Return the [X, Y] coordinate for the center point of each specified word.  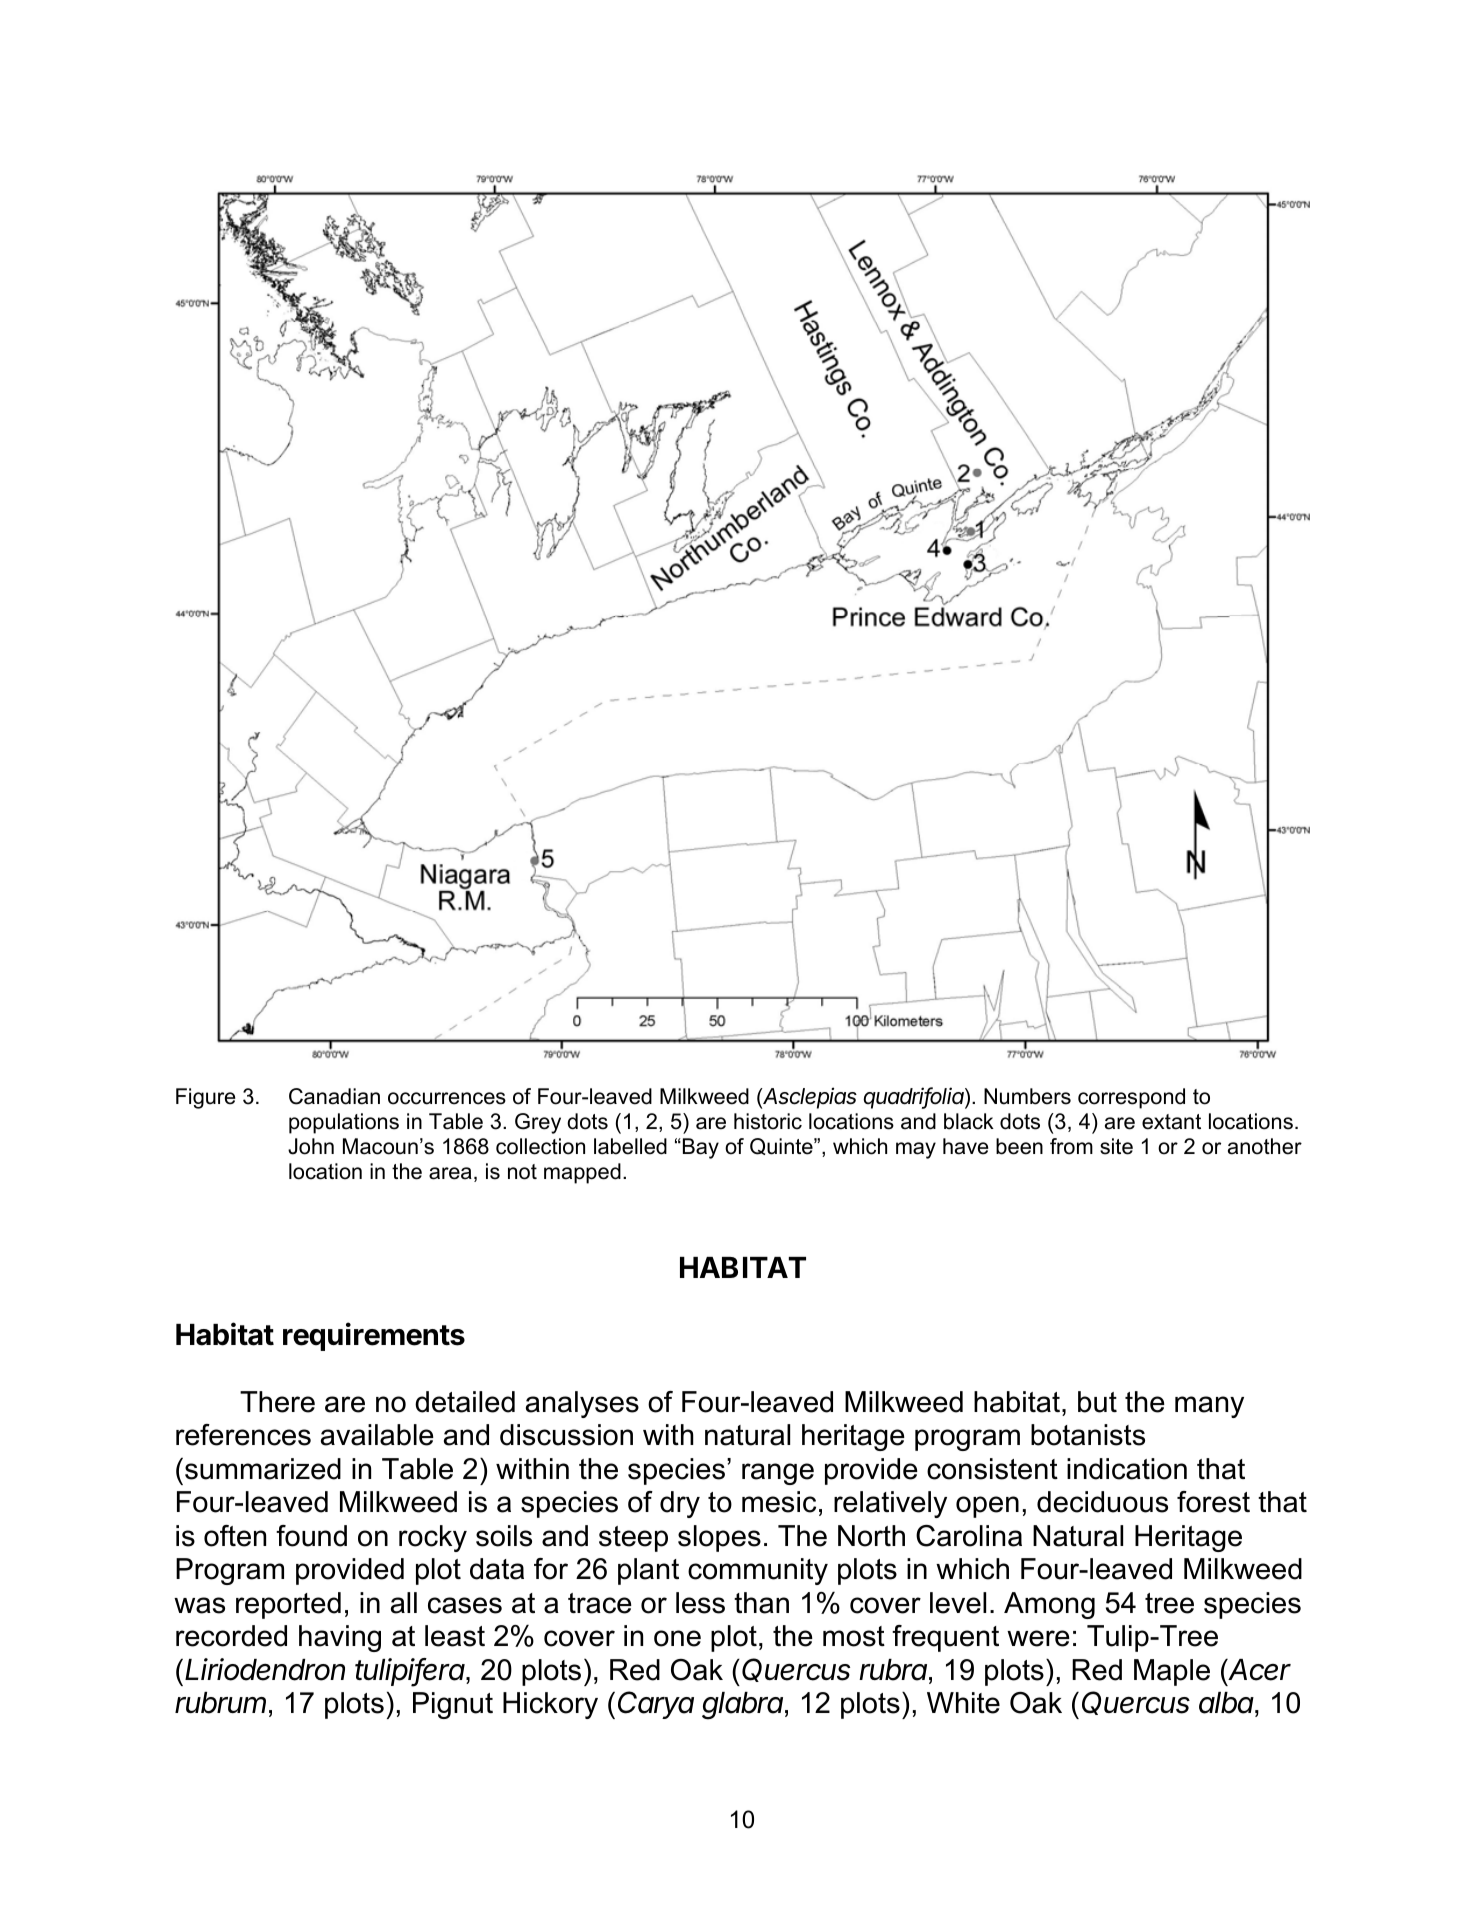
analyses [582, 1404]
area [450, 1173]
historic [768, 1121]
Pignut [453, 1705]
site [1116, 1146]
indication [1127, 1469]
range [778, 1474]
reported [288, 1605]
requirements [374, 1336]
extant [1171, 1122]
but [1097, 1402]
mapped [582, 1173]
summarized [263, 1469]
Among [1049, 1605]
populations [344, 1123]
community [758, 1571]
